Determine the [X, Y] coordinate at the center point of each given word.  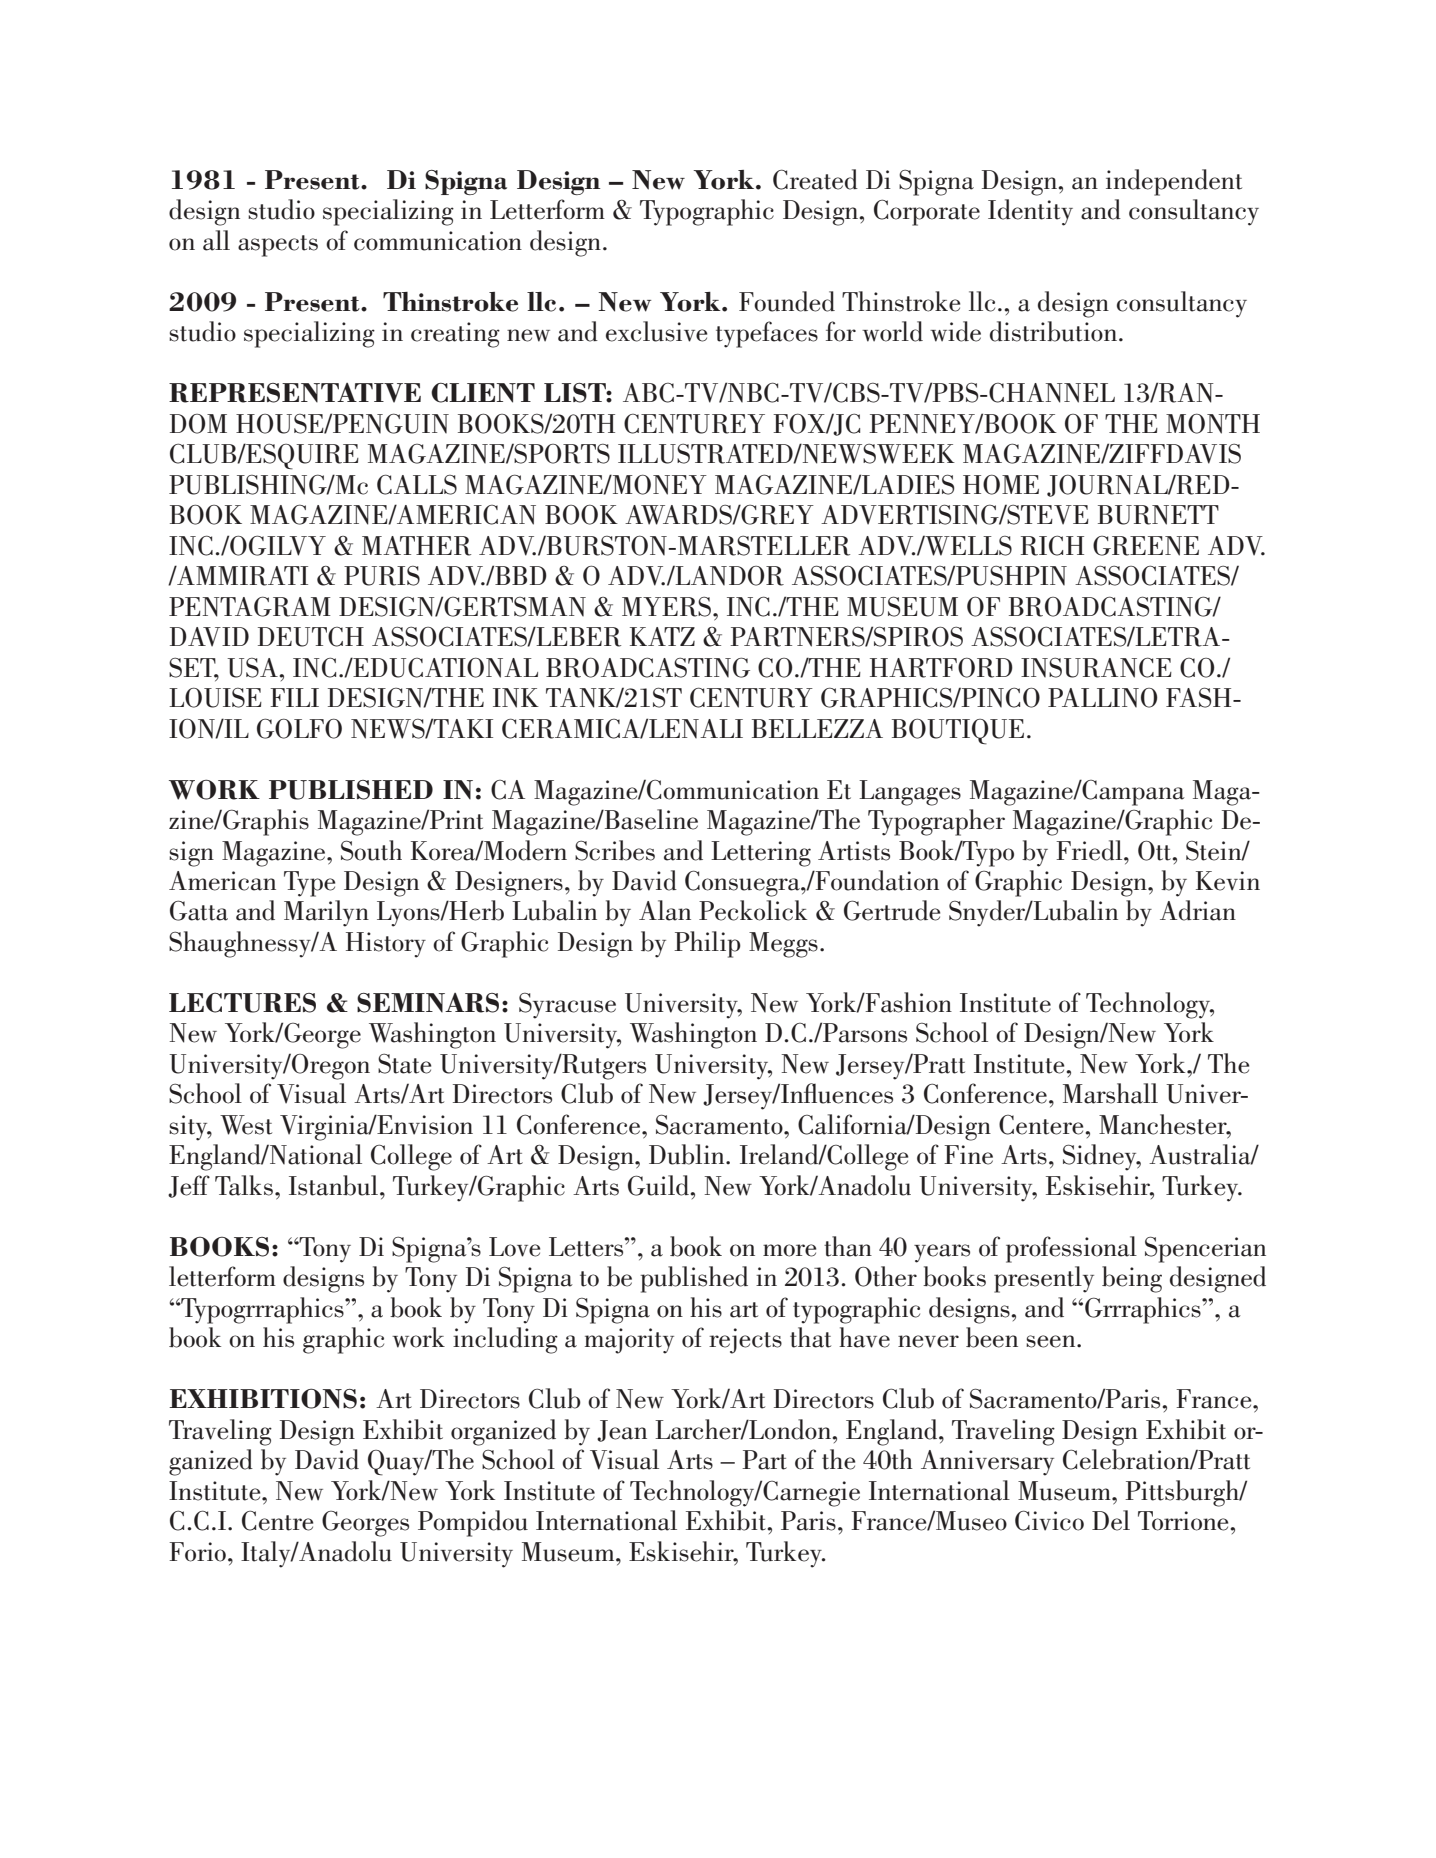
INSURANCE [1096, 667]
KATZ [662, 636]
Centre [277, 1520]
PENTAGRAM [250, 606]
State [404, 1064]
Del [1111, 1520]
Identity [1030, 212]
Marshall [1110, 1093]
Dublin [688, 1154]
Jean [622, 1431]
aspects [278, 246]
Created [815, 179]
